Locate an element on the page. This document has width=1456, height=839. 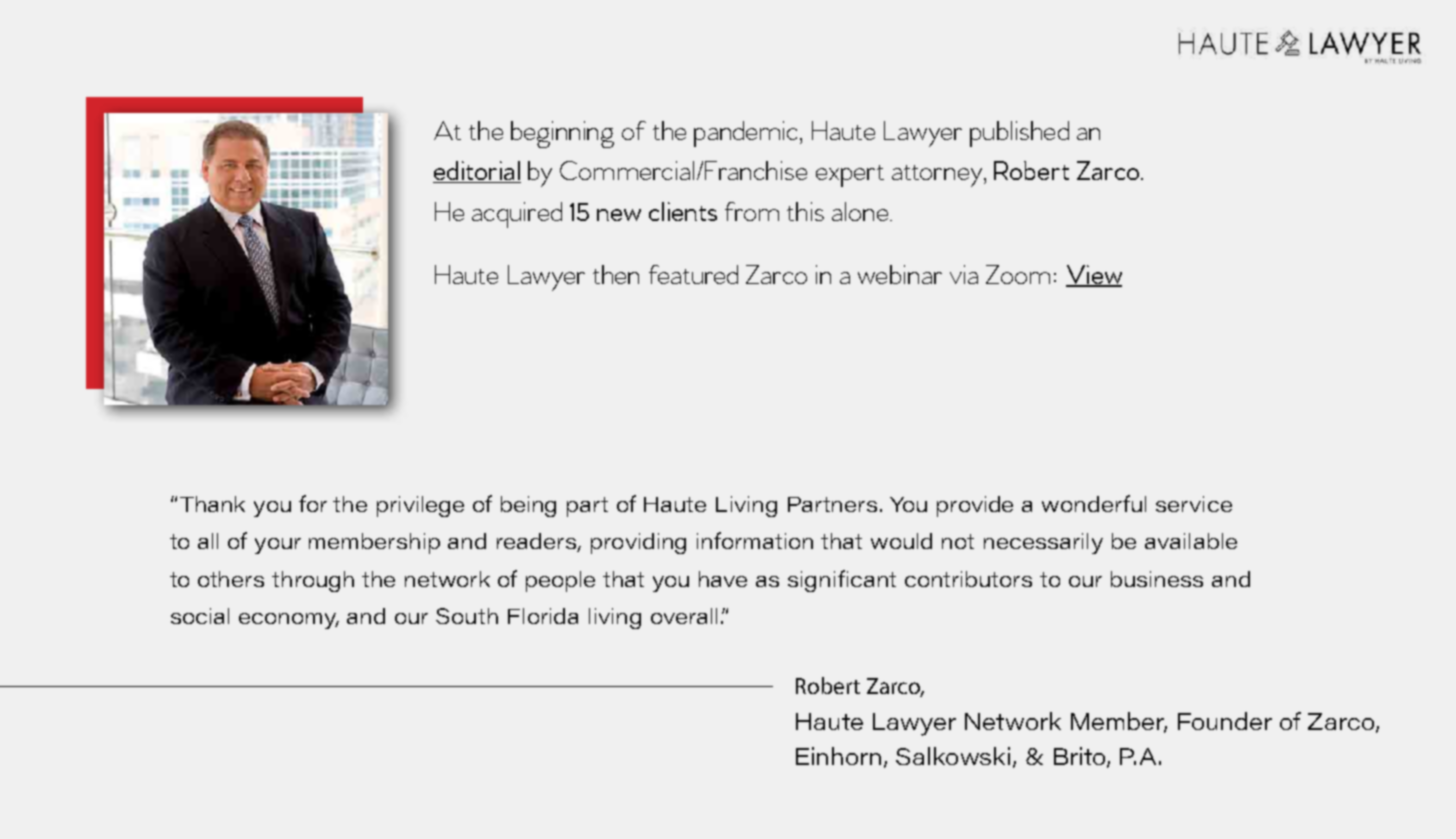
Thank is located at coordinates (212, 504).
